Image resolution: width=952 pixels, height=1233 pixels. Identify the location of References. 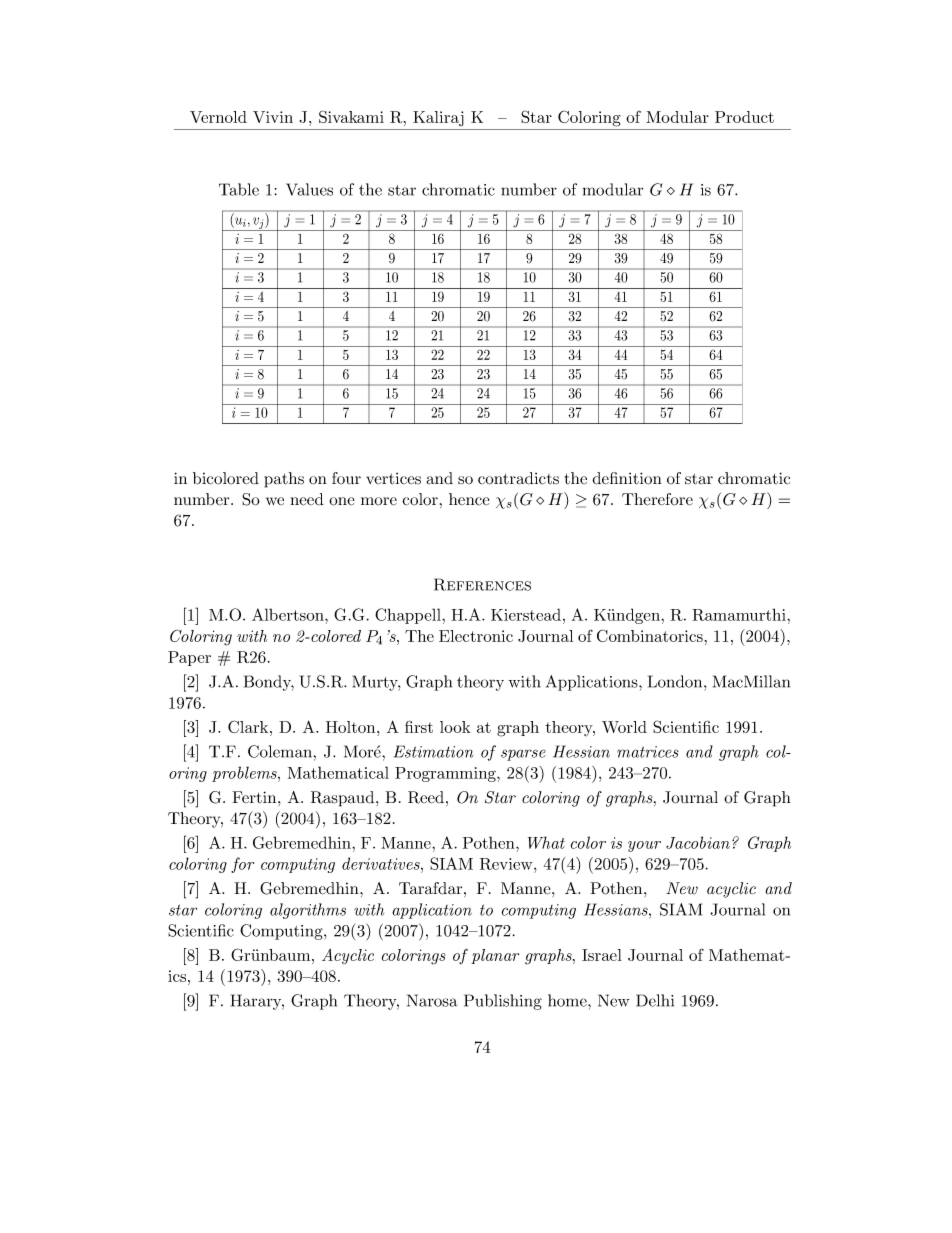
(482, 584).
